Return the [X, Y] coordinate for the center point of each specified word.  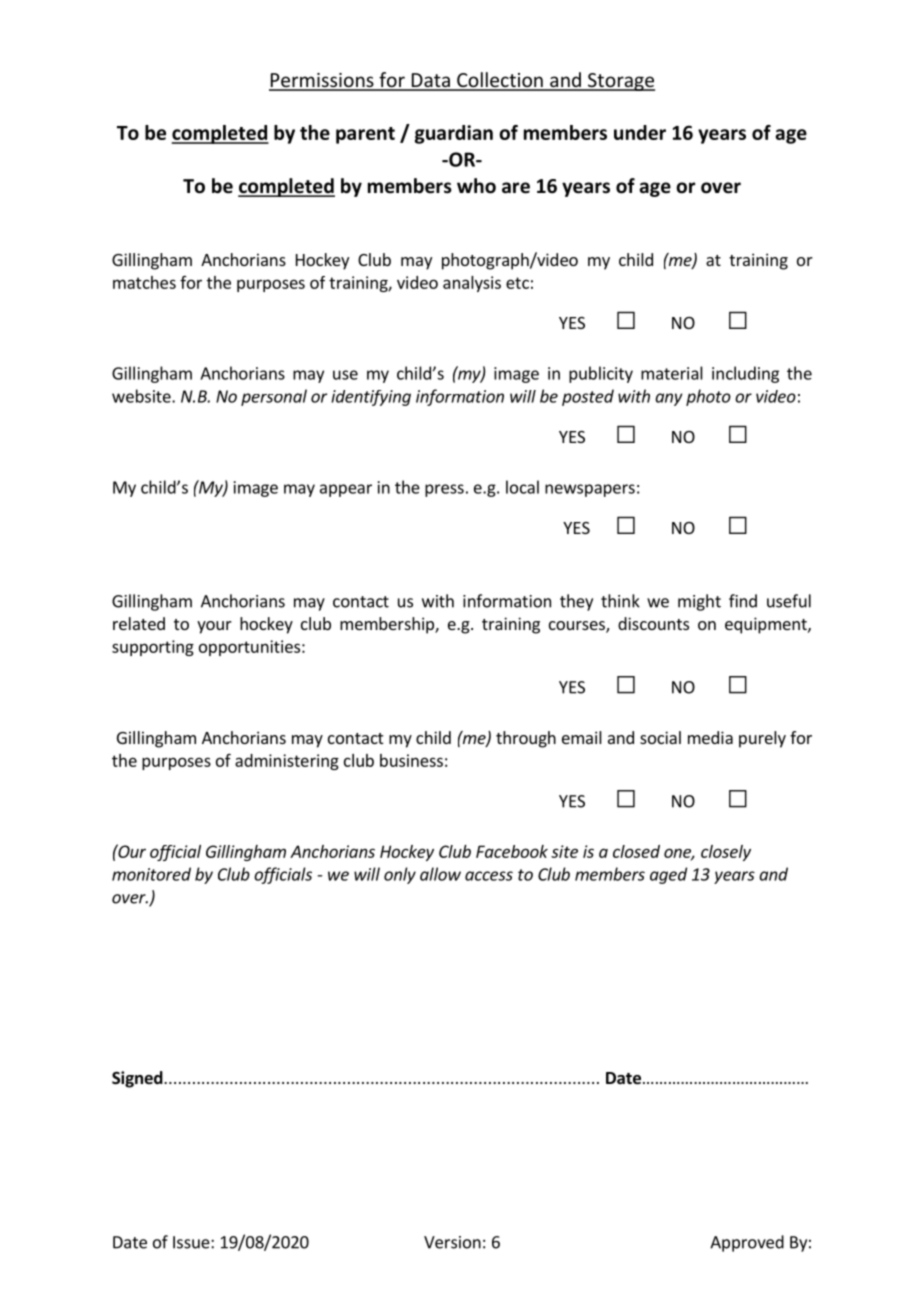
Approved [747, 1243]
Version [452, 1242]
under [640, 132]
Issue [192, 1242]
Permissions [322, 81]
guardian [454, 134]
